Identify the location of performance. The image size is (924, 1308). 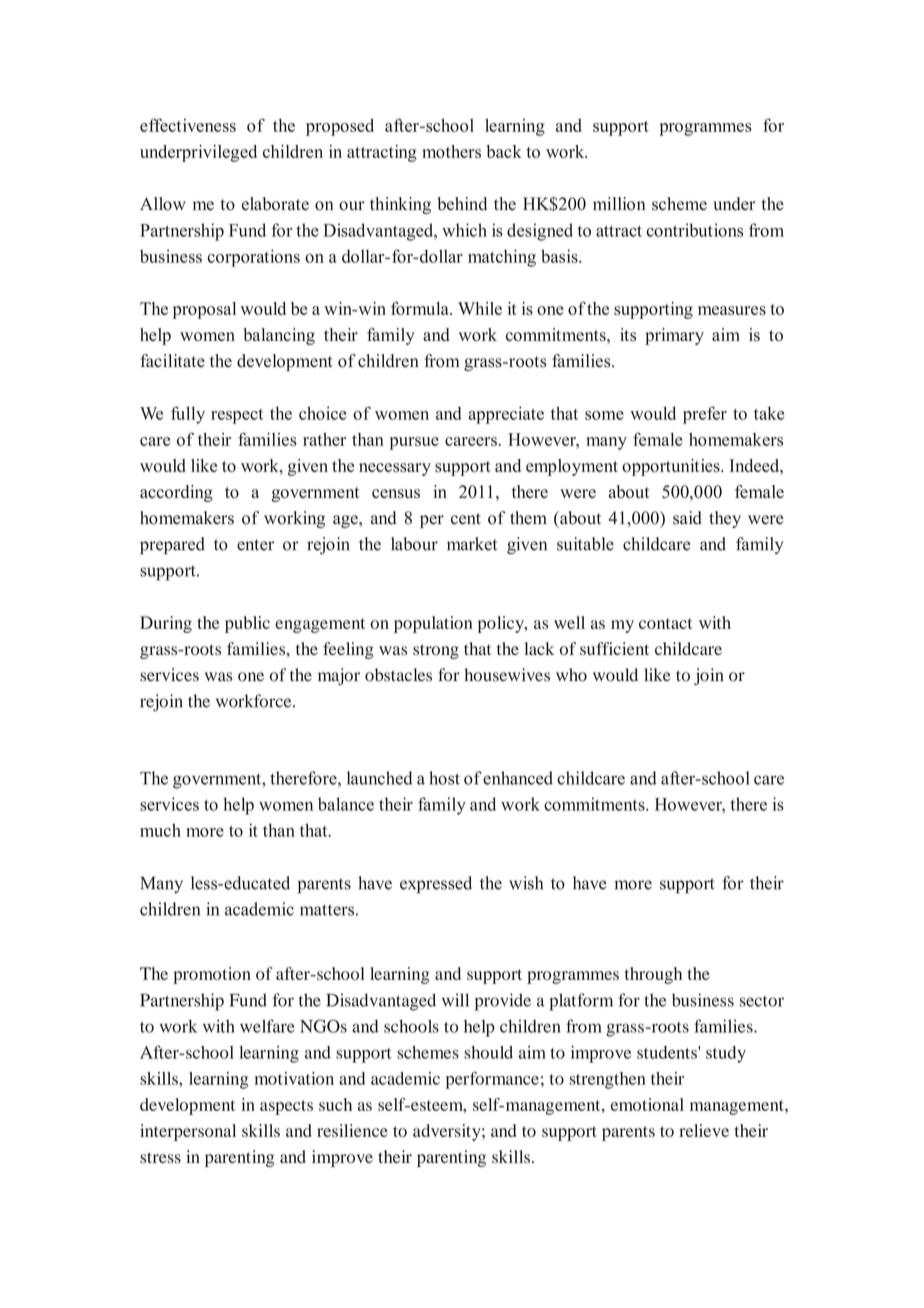
(492, 1080).
